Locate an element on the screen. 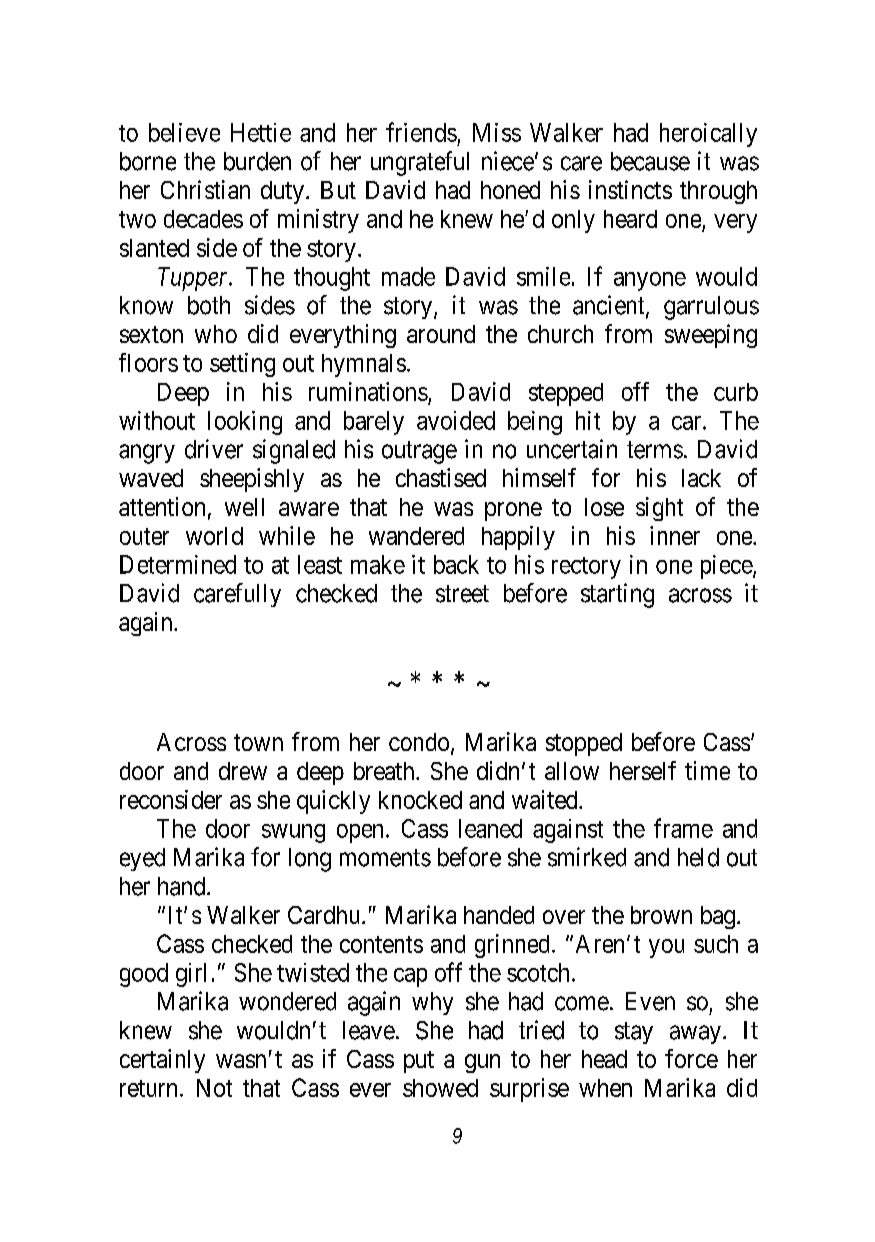 The width and height of the screenshot is (875, 1242). force is located at coordinates (691, 1058).
